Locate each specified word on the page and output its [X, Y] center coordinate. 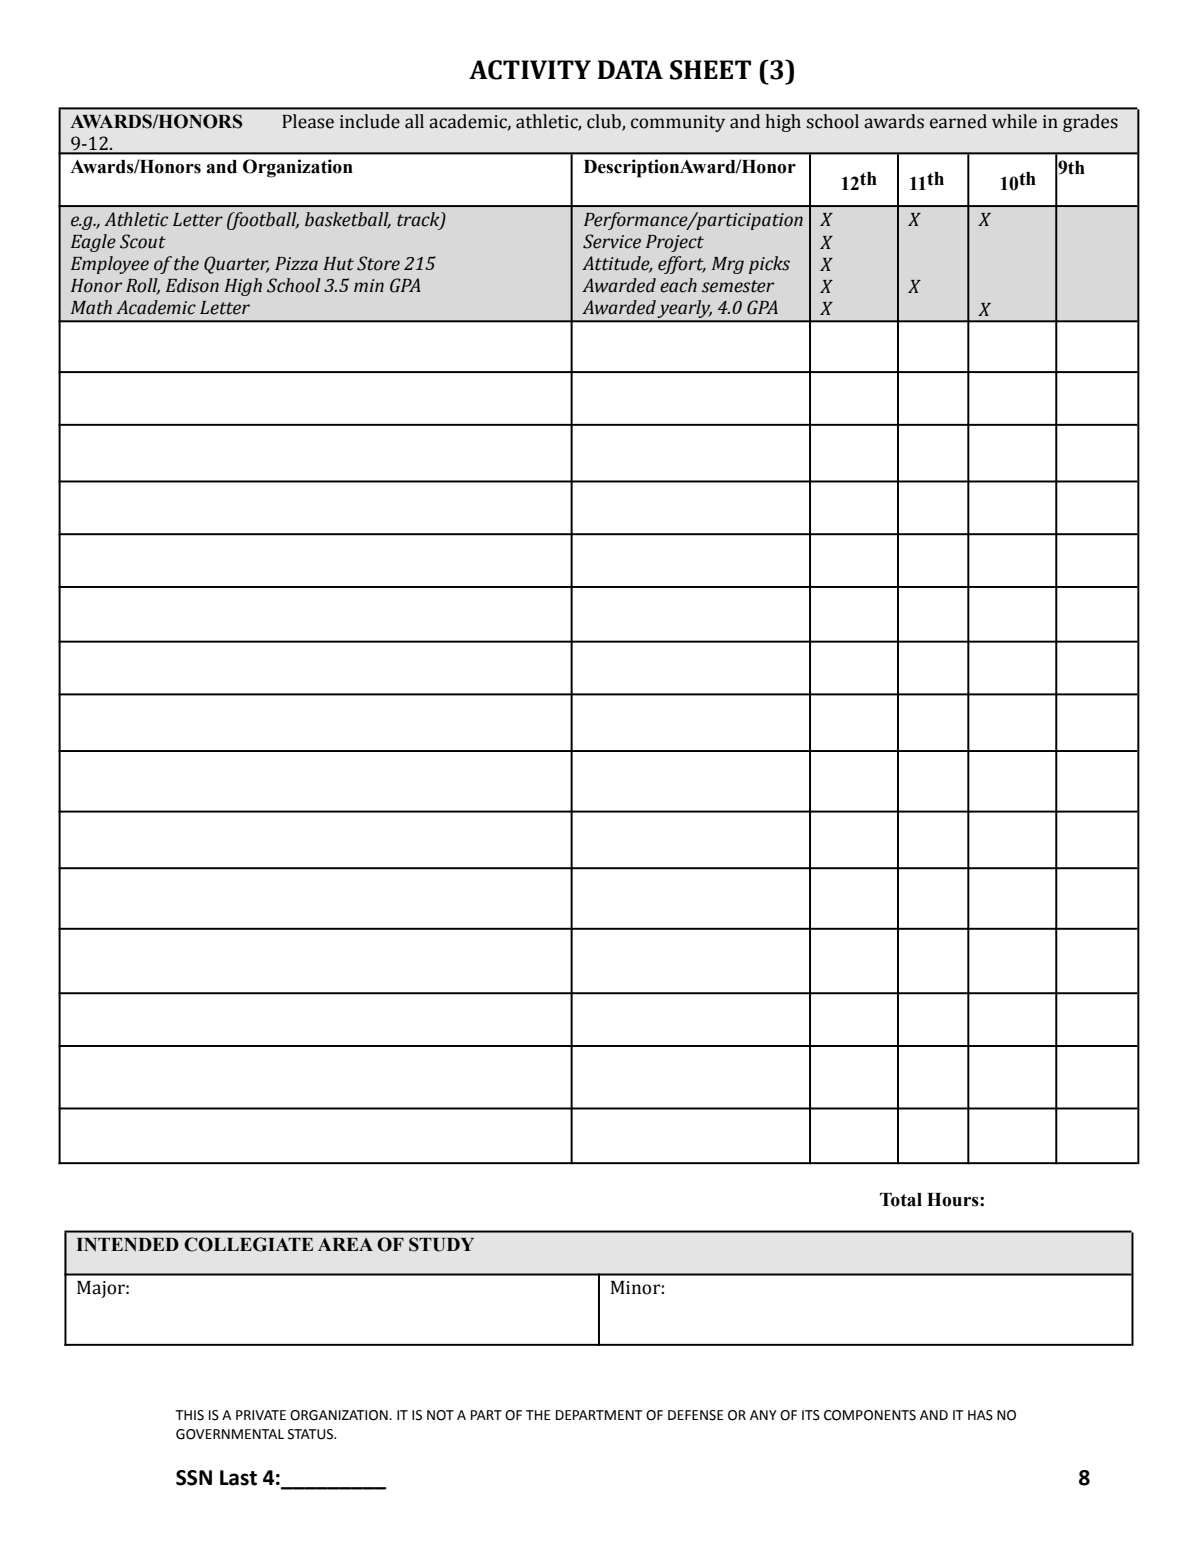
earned [958, 121]
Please [308, 121]
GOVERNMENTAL [230, 1434]
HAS [980, 1415]
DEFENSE [696, 1415]
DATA [630, 69]
